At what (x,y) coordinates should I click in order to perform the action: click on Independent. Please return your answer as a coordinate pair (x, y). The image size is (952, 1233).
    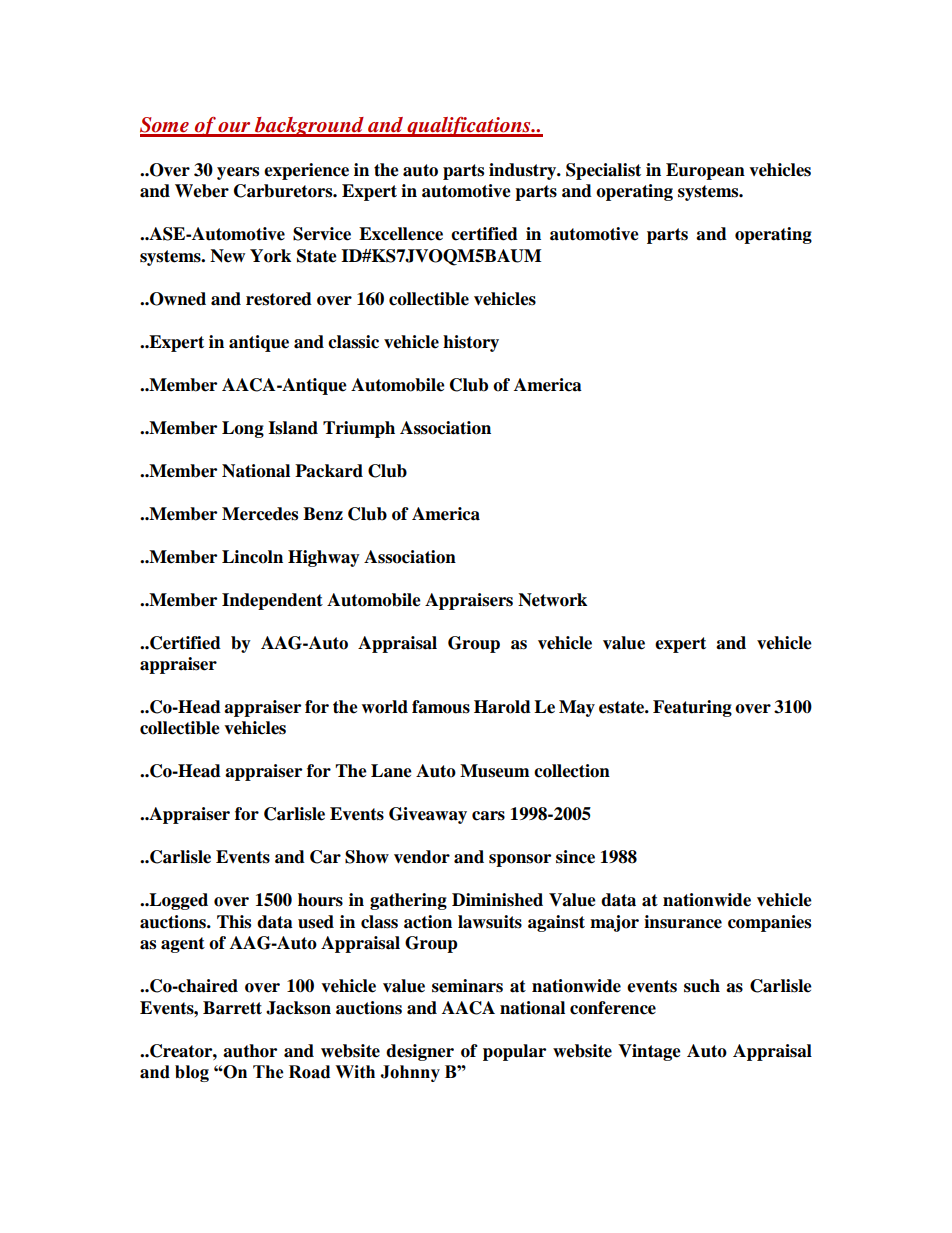
    Looking at the image, I should click on (272, 601).
